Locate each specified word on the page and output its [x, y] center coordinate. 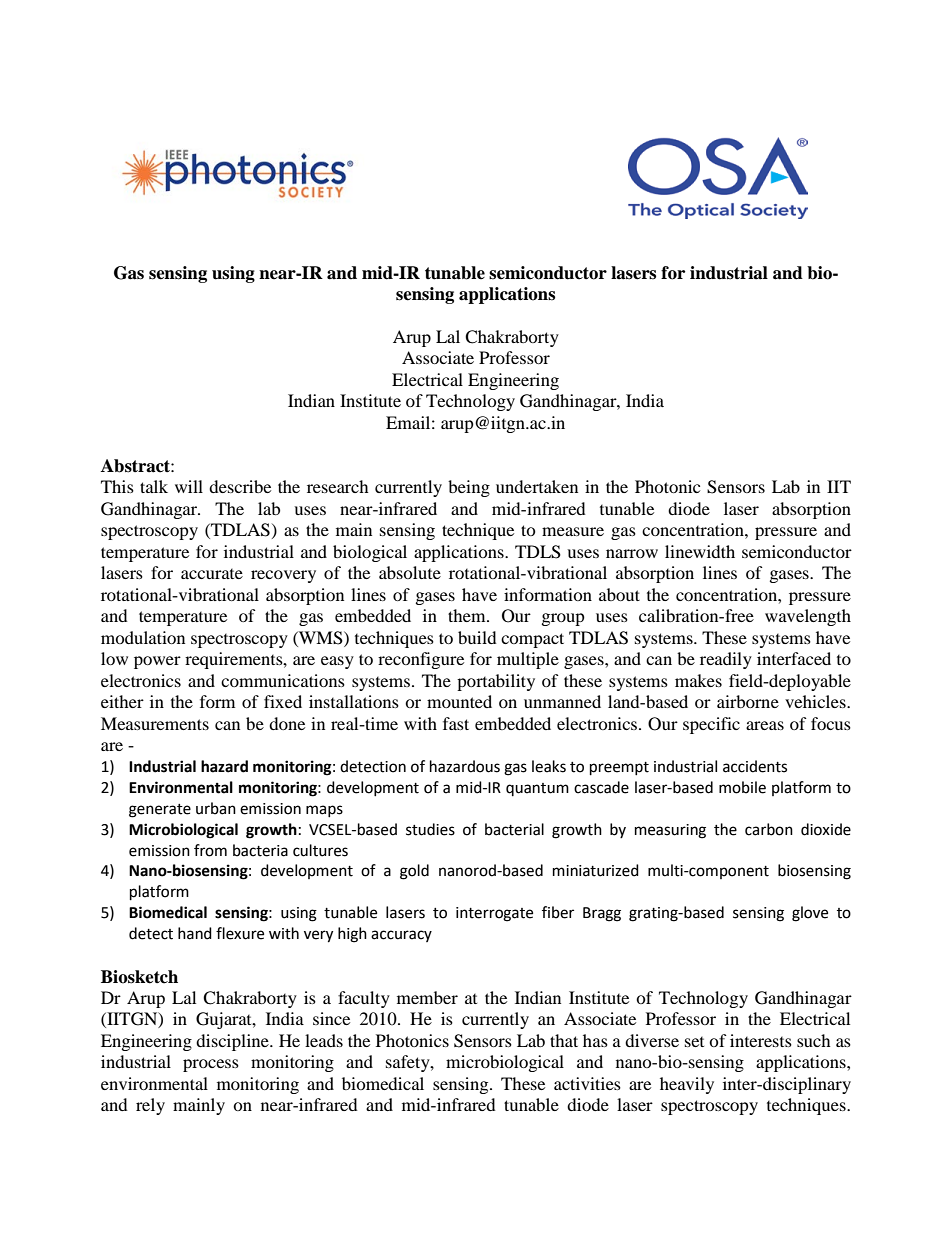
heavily [687, 1085]
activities [587, 1083]
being [469, 488]
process [211, 1065]
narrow [632, 553]
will [189, 486]
